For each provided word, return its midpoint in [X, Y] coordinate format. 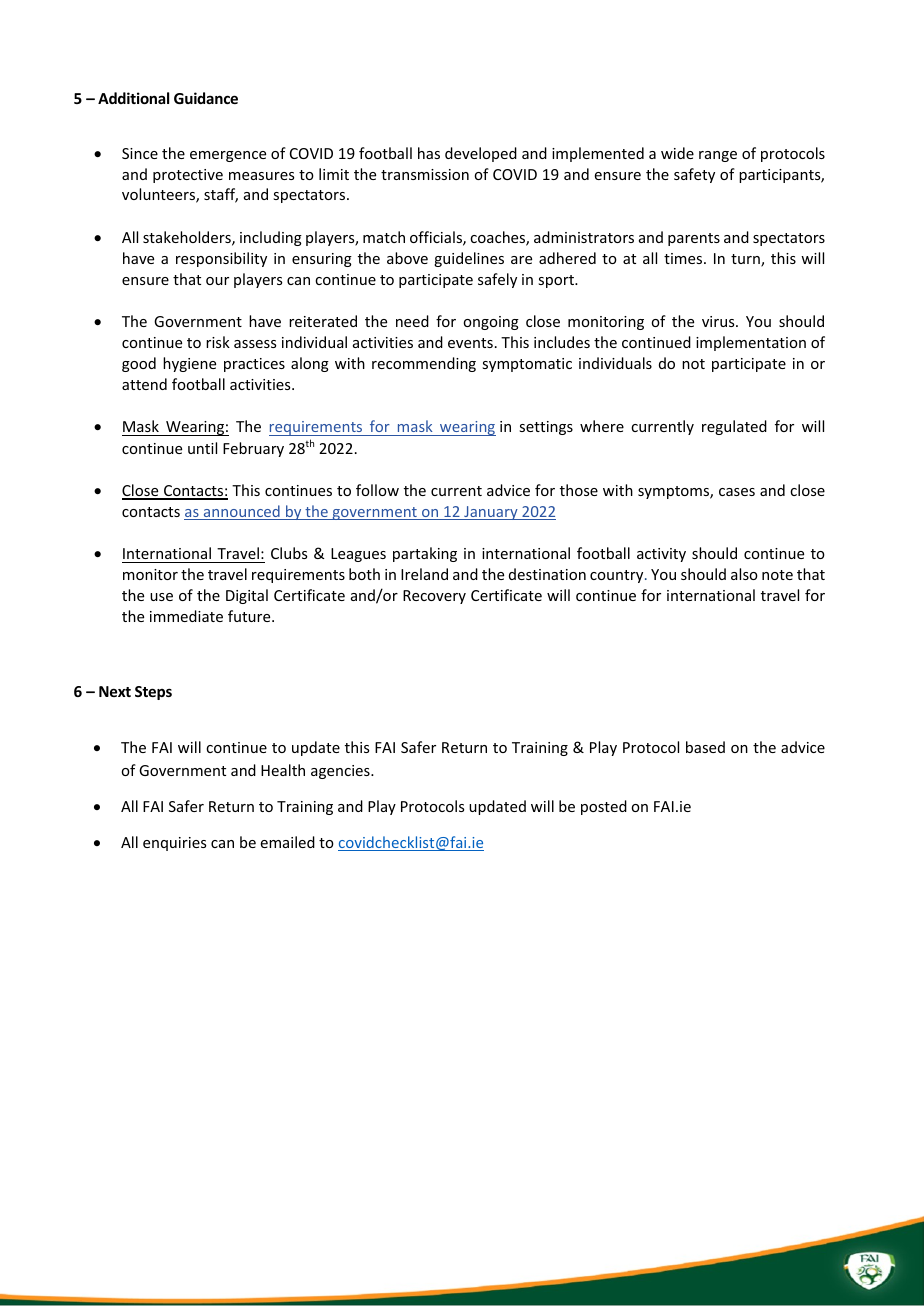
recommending [424, 364]
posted [604, 807]
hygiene [189, 364]
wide [677, 153]
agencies [341, 772]
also [744, 574]
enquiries [174, 844]
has [429, 153]
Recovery [434, 597]
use [161, 597]
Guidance [206, 98]
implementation [751, 343]
